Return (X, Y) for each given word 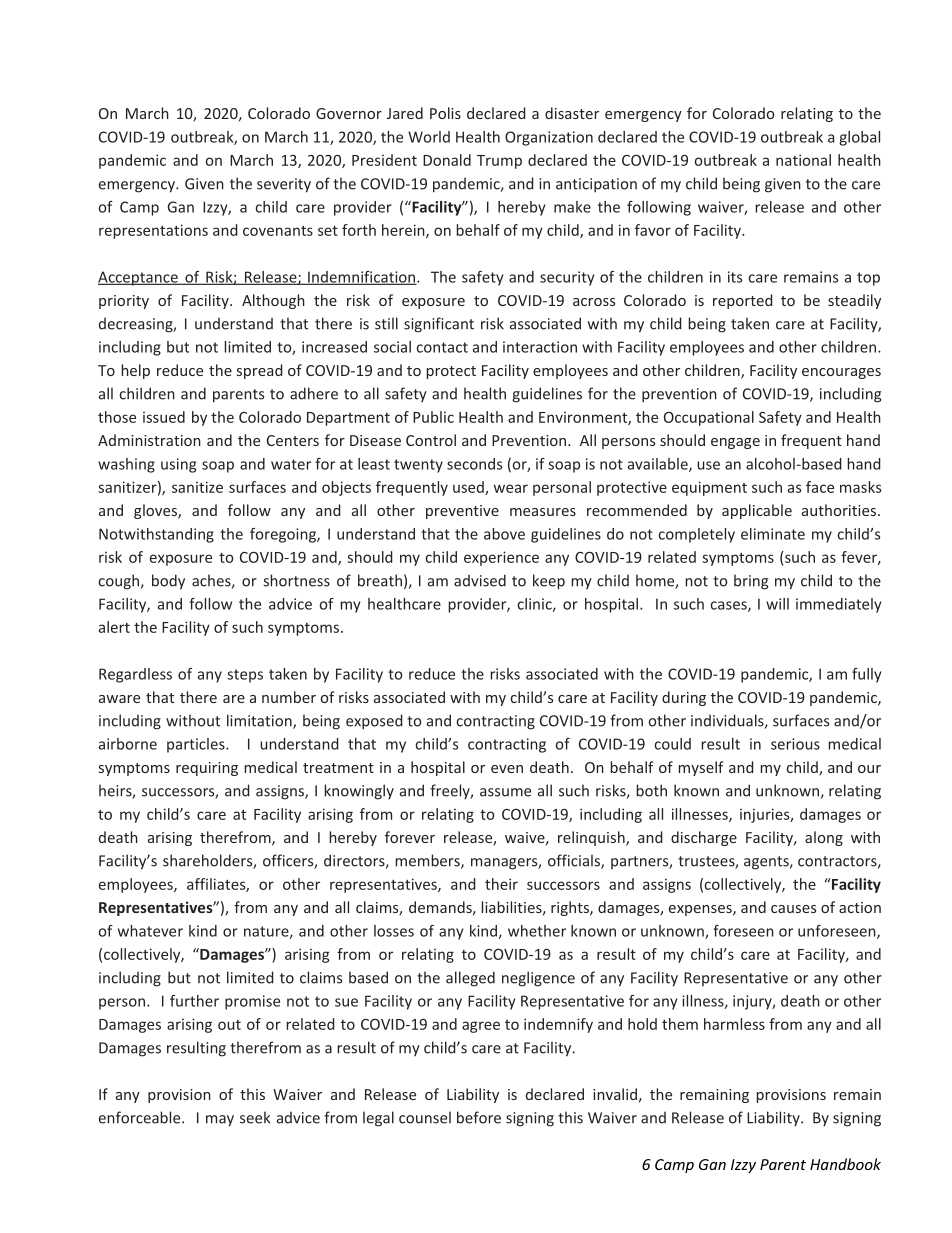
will (777, 604)
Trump (499, 162)
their (501, 884)
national (803, 160)
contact (442, 347)
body (168, 582)
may (220, 1121)
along (824, 838)
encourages (841, 373)
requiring (207, 769)
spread (260, 371)
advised (480, 580)
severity (284, 185)
